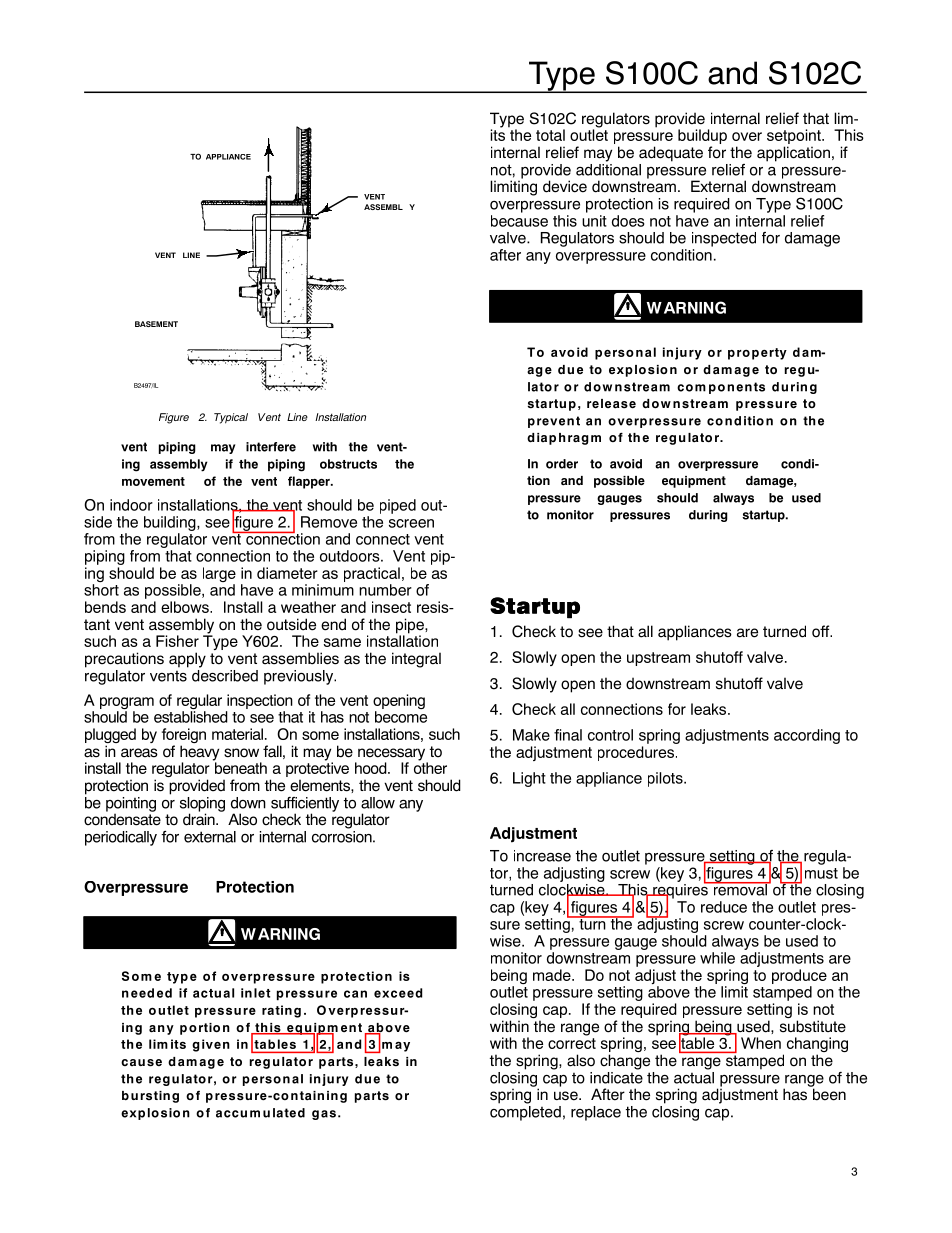 This document has height=1233, width=952. I want to click on buildup, so click(702, 138).
